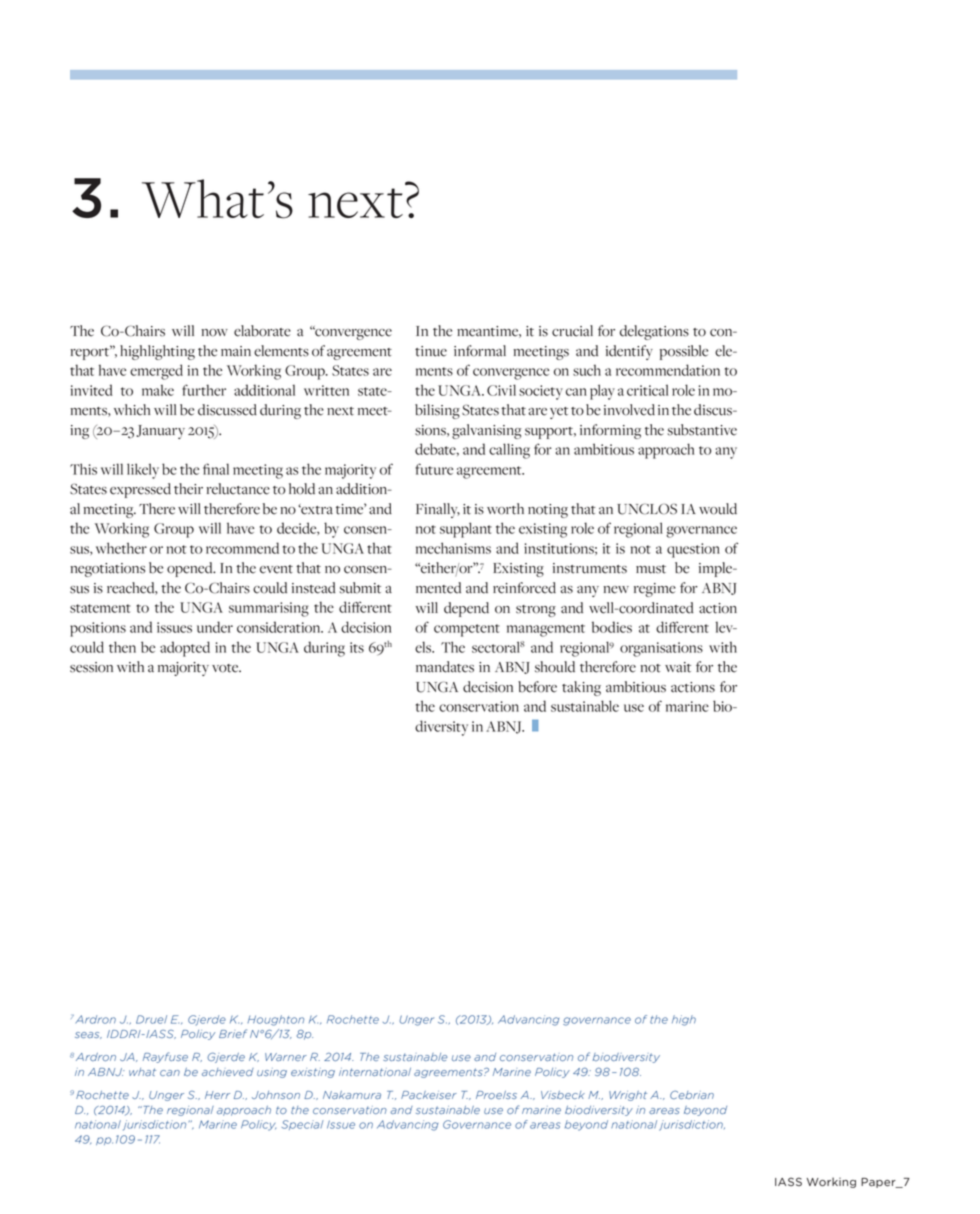 The width and height of the screenshot is (980, 1214). Describe the element at coordinates (217, 1095) in the screenshot. I see `Herr` at that location.
